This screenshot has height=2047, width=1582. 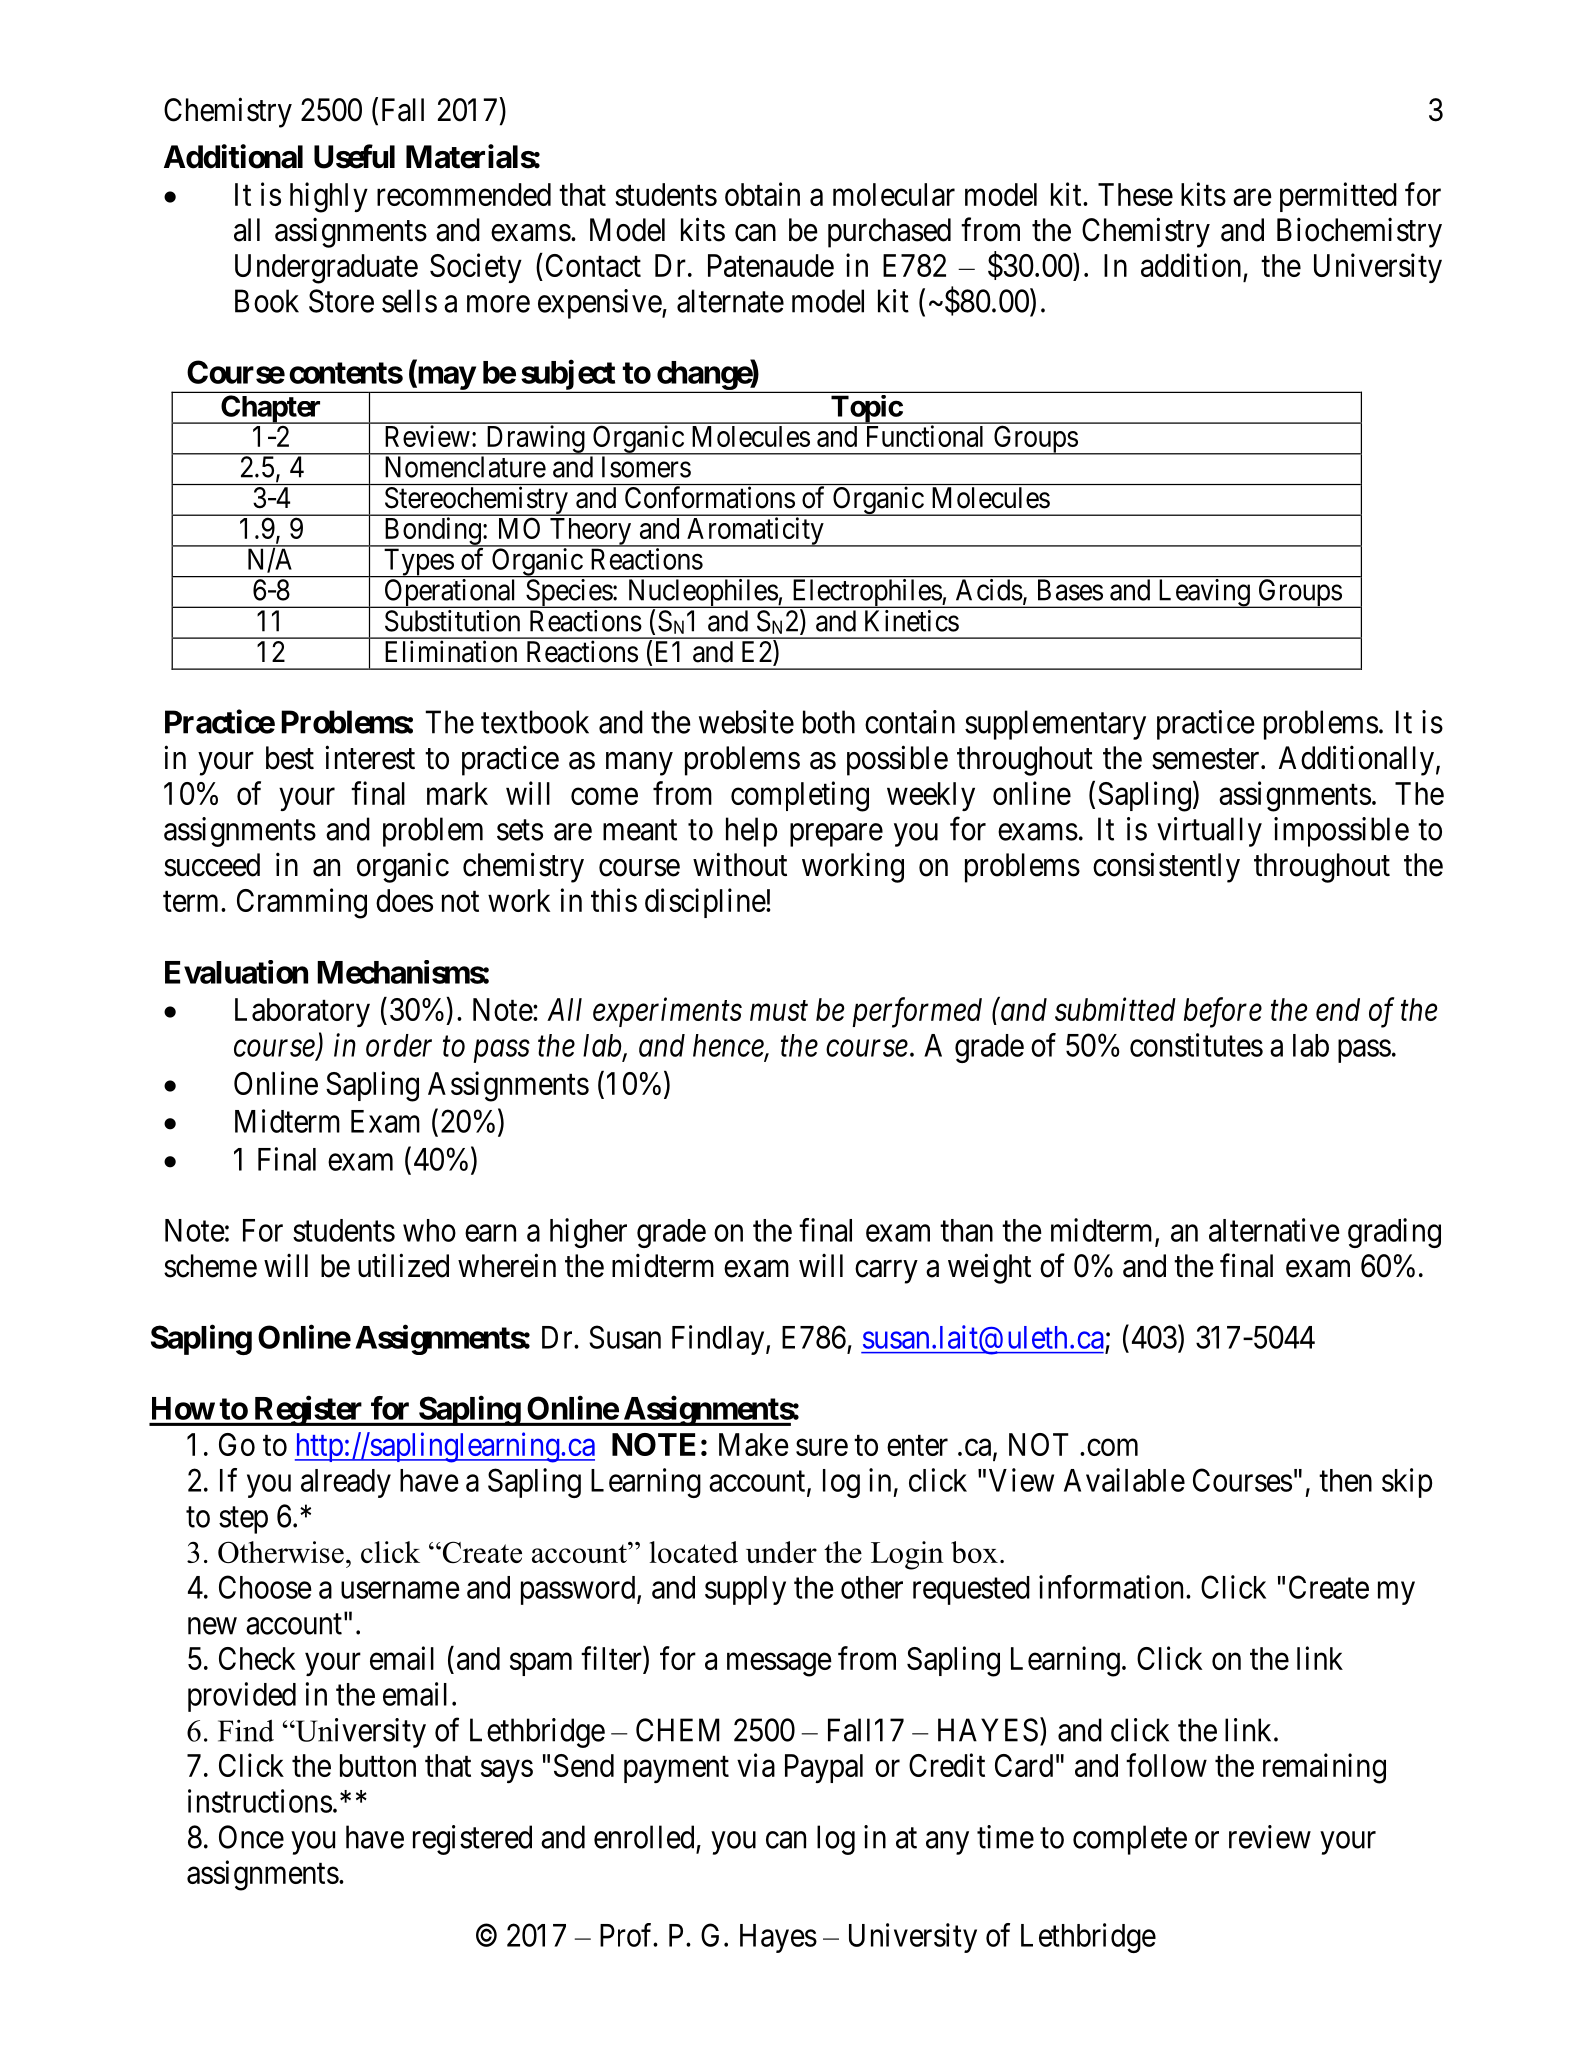 What do you see at coordinates (1274, 1230) in the screenshot?
I see `alternative` at bounding box center [1274, 1230].
